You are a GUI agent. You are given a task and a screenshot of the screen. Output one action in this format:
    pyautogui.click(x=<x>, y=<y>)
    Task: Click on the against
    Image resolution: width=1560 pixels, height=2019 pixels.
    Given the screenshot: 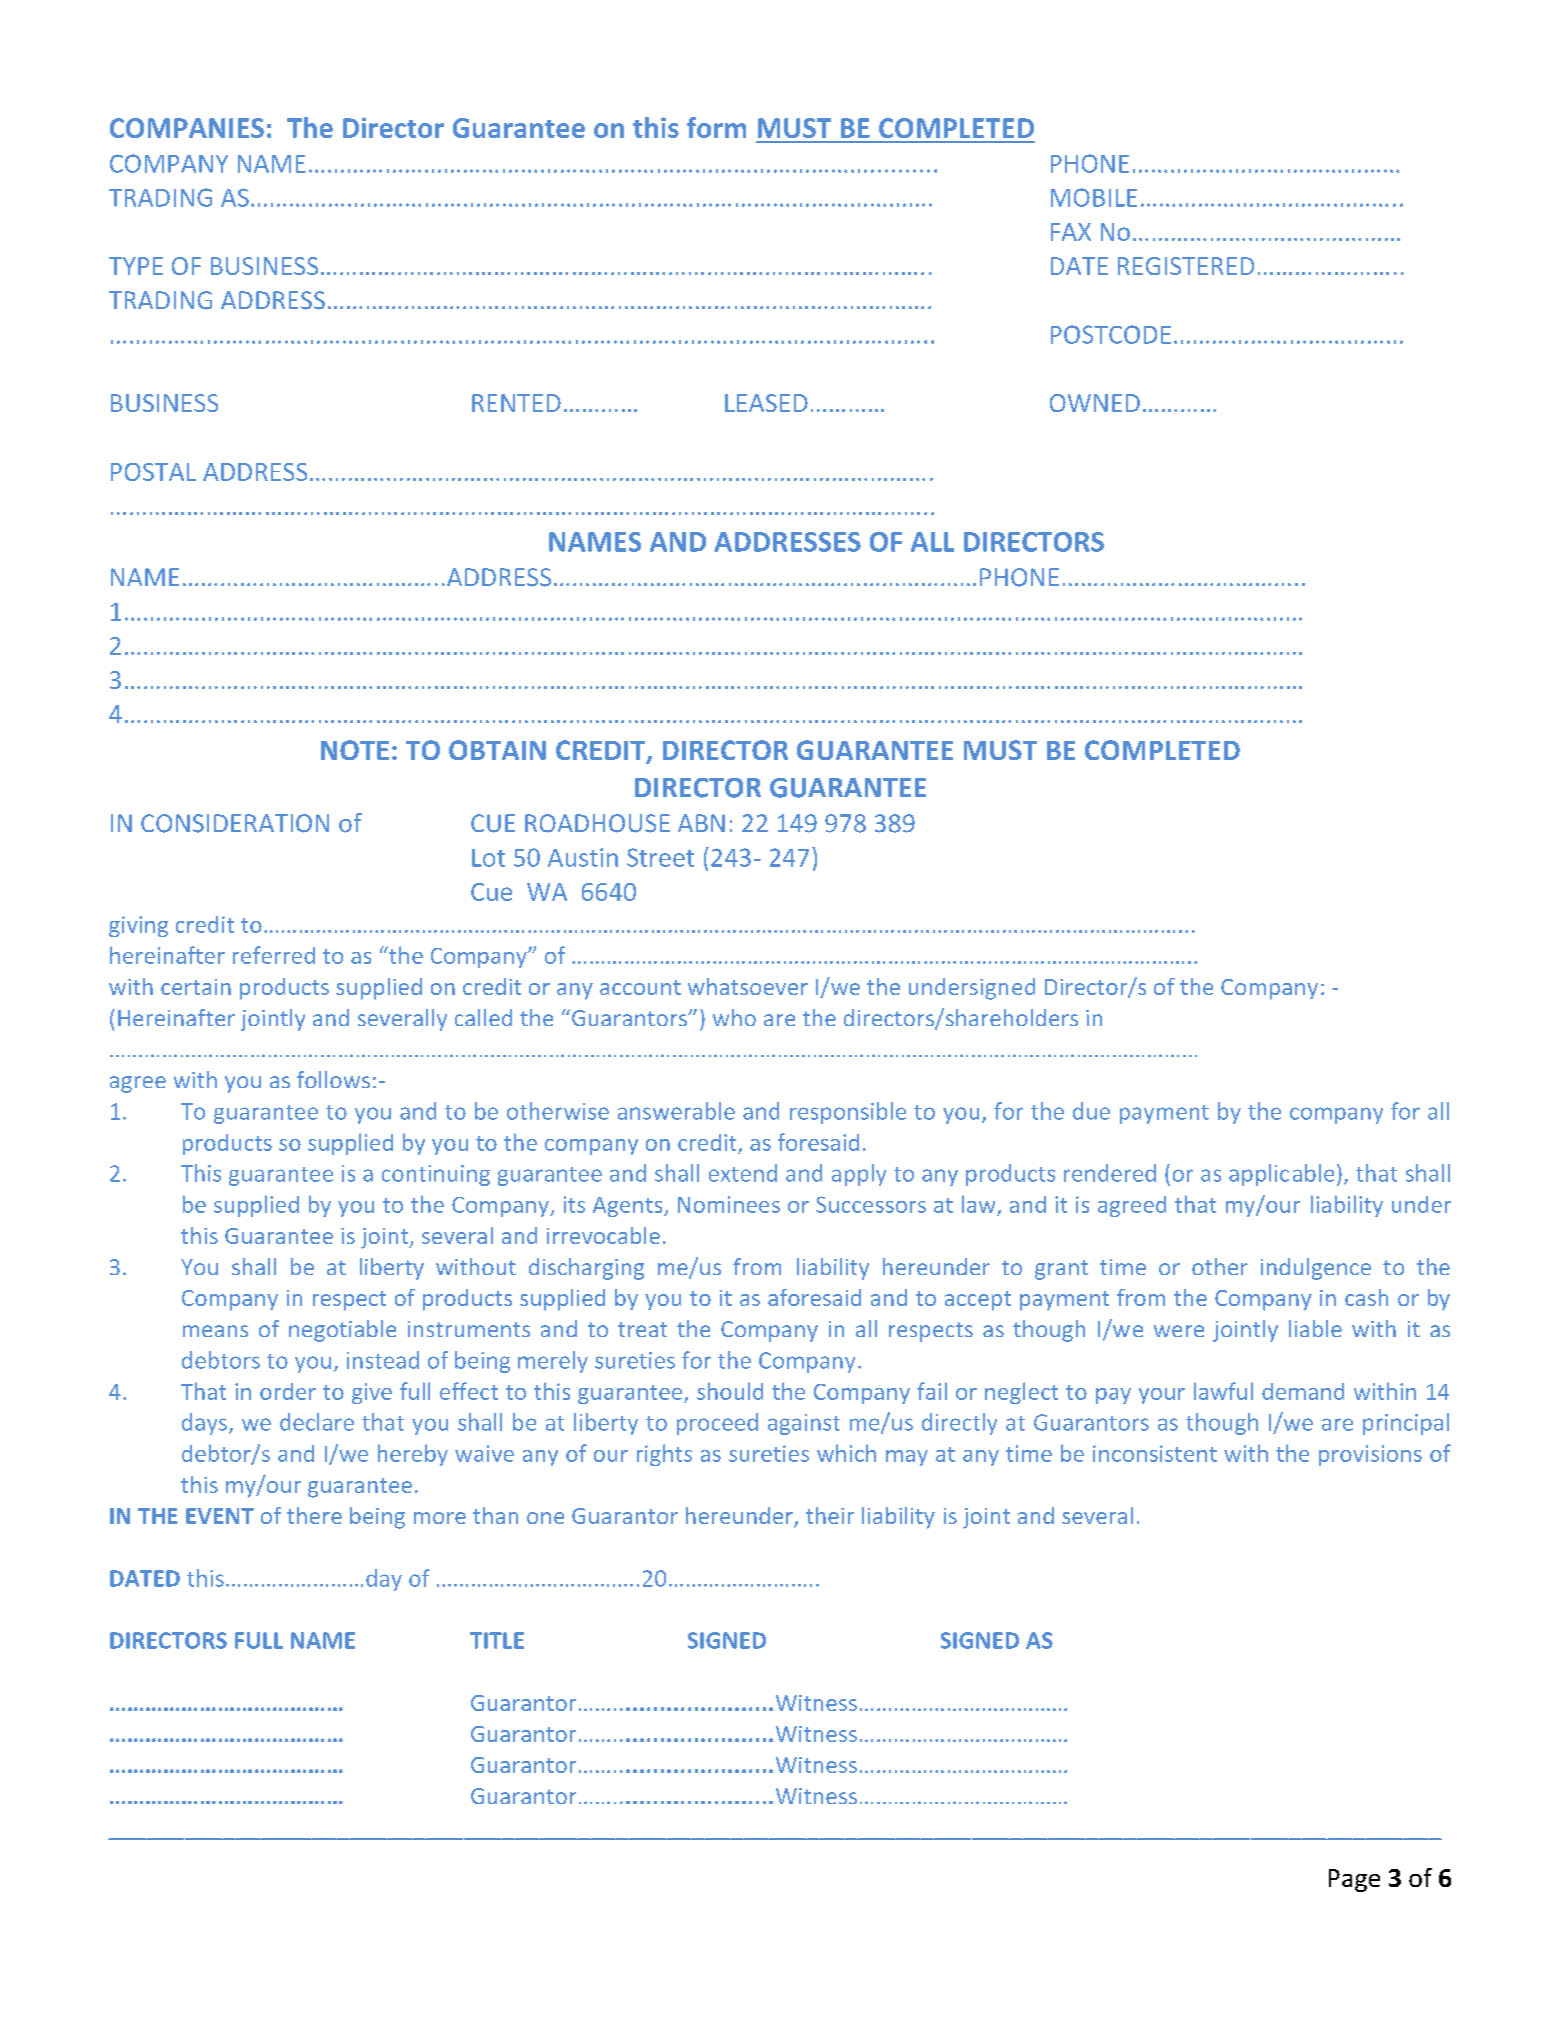 What is the action you would take?
    pyautogui.click(x=804, y=1424)
